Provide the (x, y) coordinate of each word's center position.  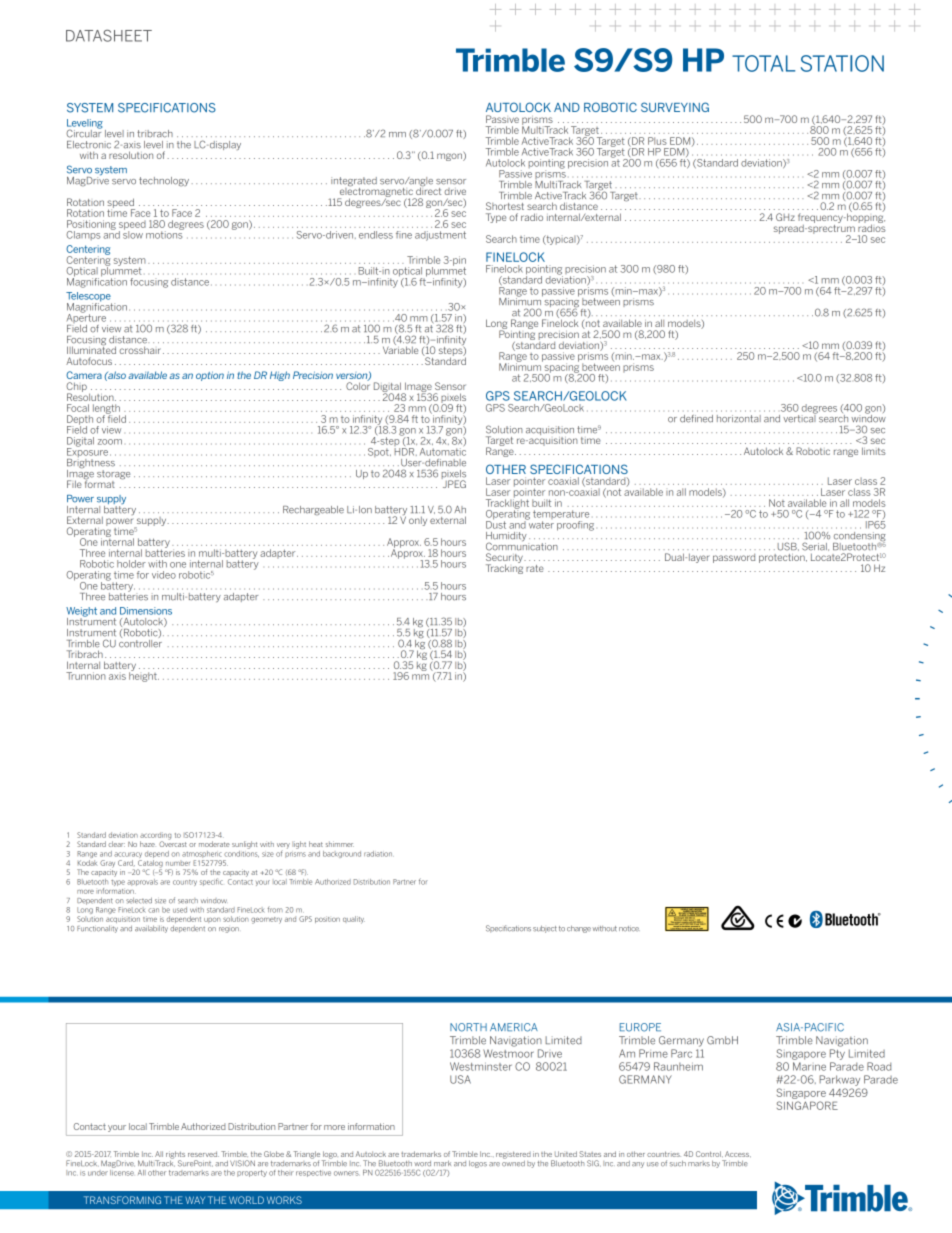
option (210, 376)
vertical (800, 417)
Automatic (443, 450)
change (579, 929)
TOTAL (763, 63)
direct (428, 190)
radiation (379, 854)
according (155, 837)
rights (175, 1156)
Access (738, 1154)
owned (513, 1162)
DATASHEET (109, 36)
